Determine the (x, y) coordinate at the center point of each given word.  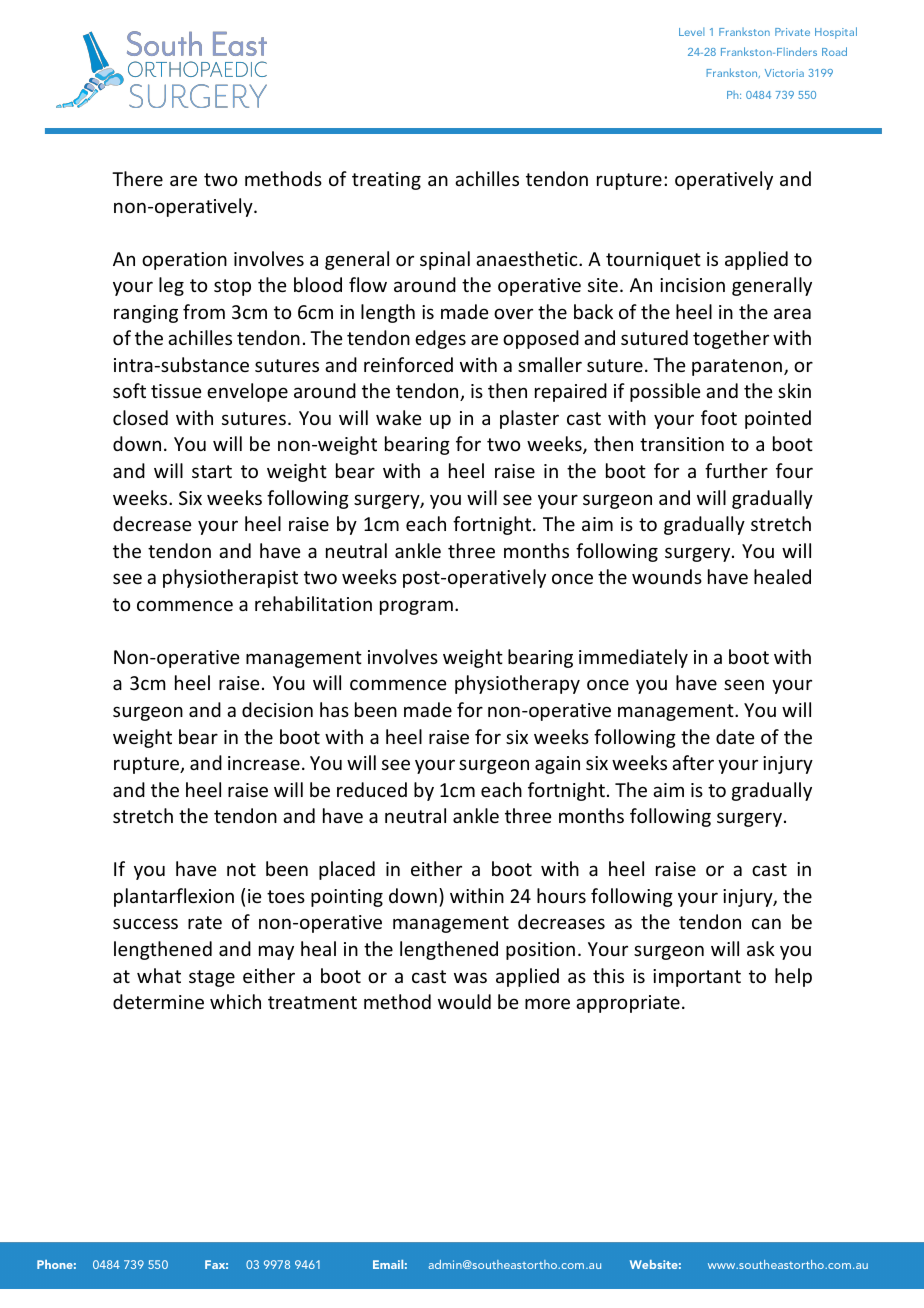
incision (692, 285)
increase (264, 763)
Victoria (784, 73)
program (416, 607)
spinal (445, 260)
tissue (176, 391)
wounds (667, 576)
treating (386, 181)
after (693, 762)
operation (184, 261)
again (557, 765)
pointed (778, 419)
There (137, 178)
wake (398, 417)
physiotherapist (230, 578)
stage (212, 978)
